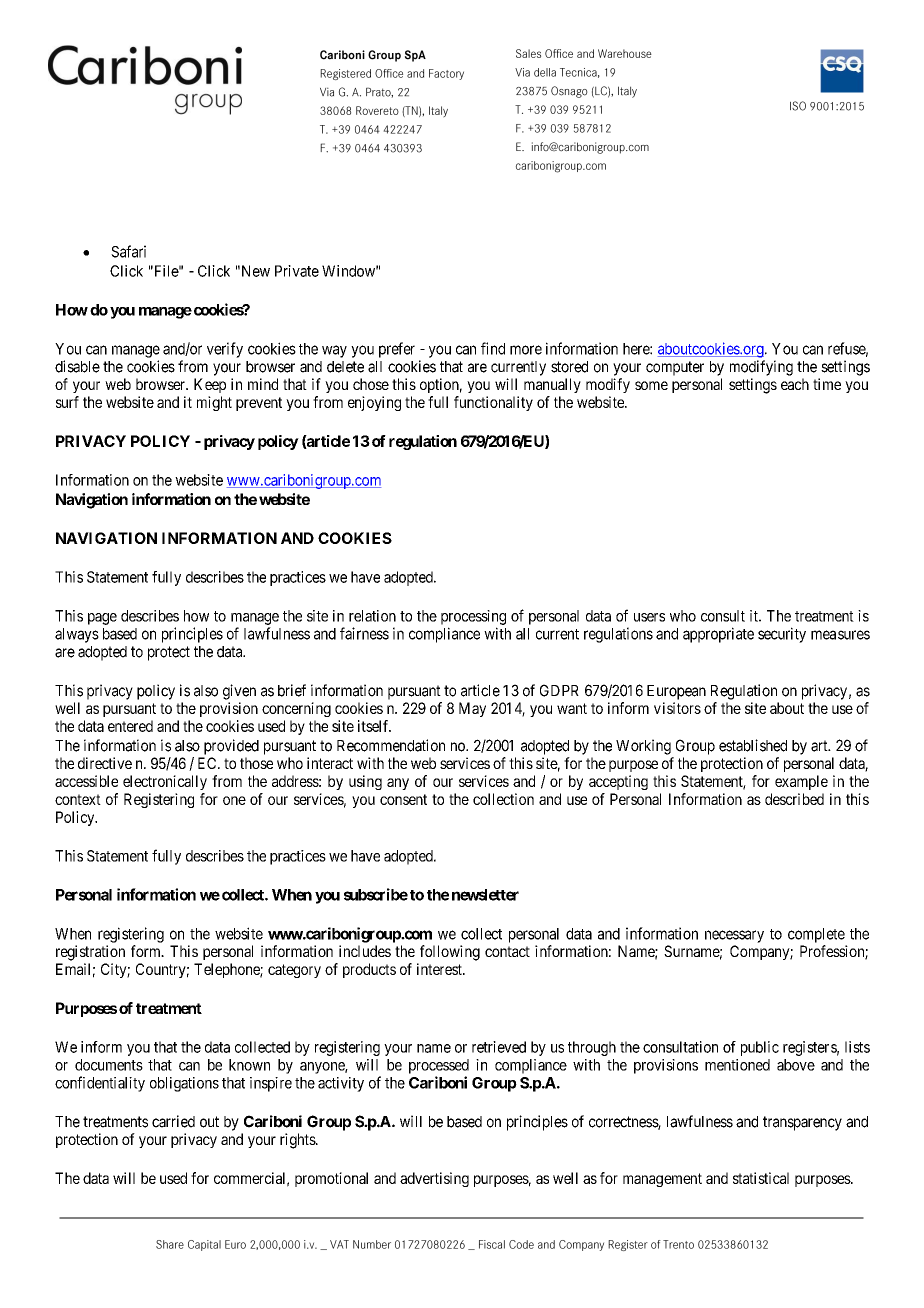  What do you see at coordinates (102, 619) in the screenshot?
I see `page` at bounding box center [102, 619].
